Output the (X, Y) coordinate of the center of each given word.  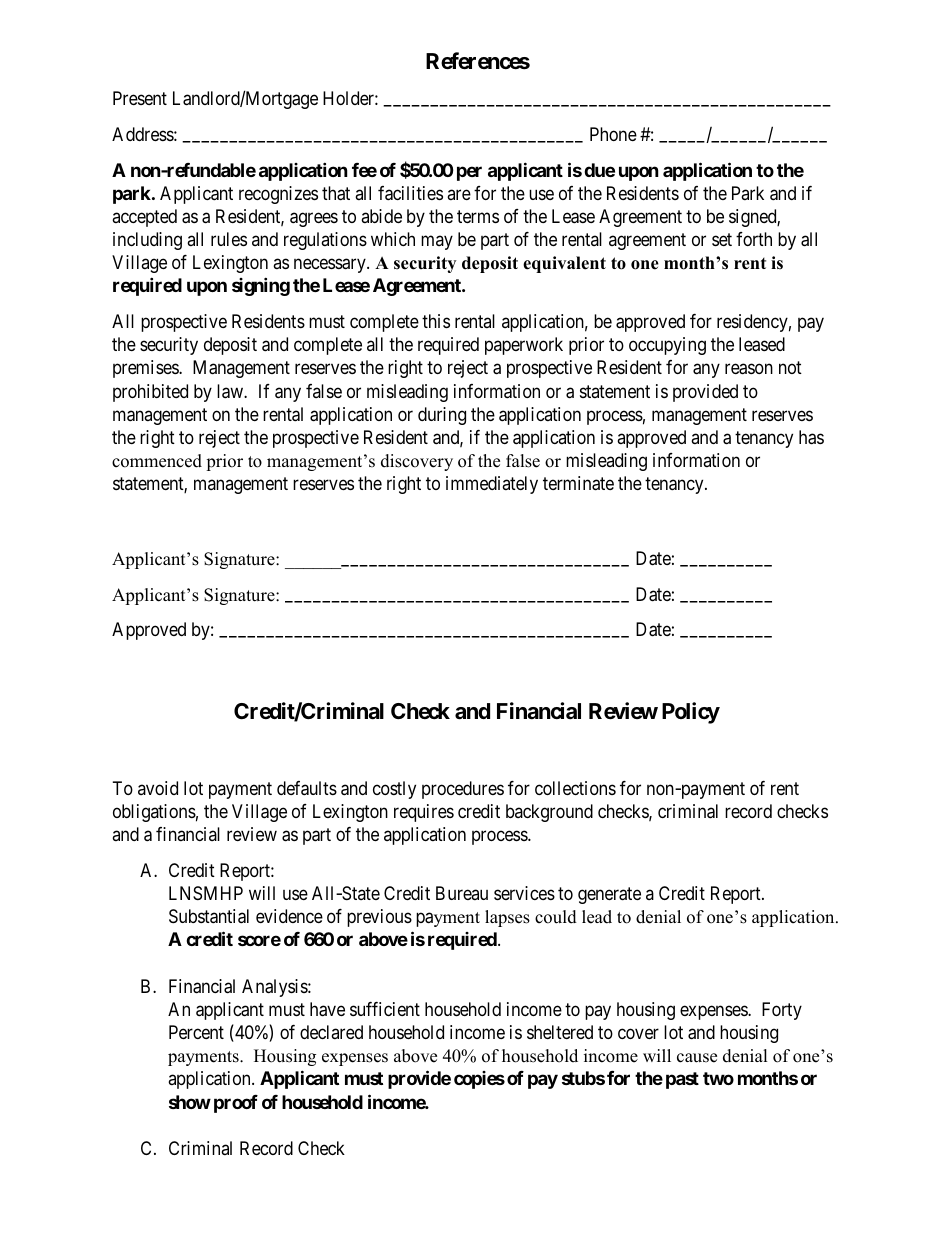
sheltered (560, 1032)
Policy (691, 713)
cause (697, 1058)
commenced (157, 461)
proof (236, 1104)
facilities (410, 193)
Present (140, 98)
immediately (492, 485)
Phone (613, 134)
